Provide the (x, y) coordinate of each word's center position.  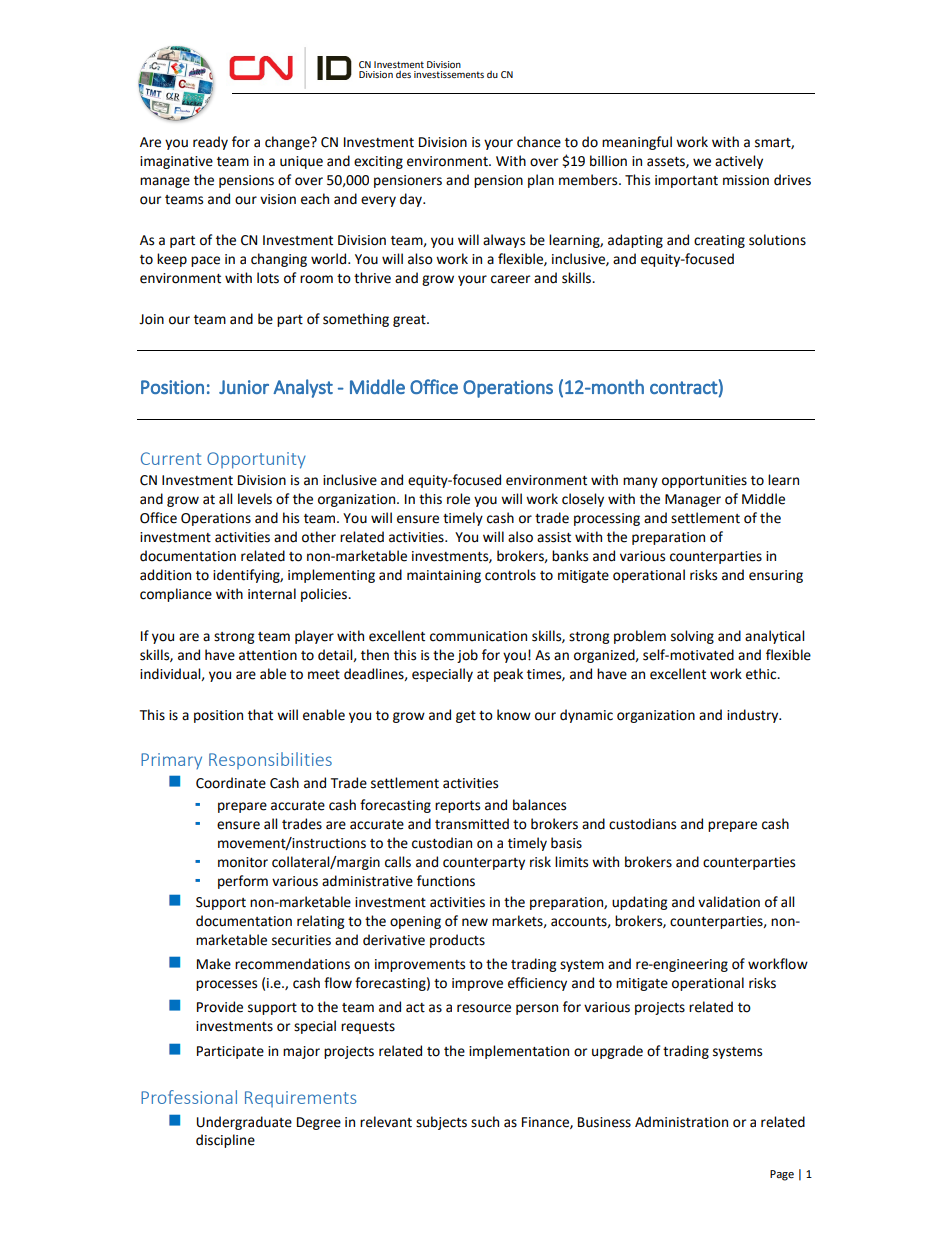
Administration (681, 1122)
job (467, 656)
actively (739, 162)
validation (729, 902)
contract (684, 387)
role (458, 499)
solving (692, 637)
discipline (225, 1141)
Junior (244, 387)
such (485, 1122)
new (475, 922)
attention (268, 655)
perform (243, 882)
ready (210, 143)
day (412, 200)
